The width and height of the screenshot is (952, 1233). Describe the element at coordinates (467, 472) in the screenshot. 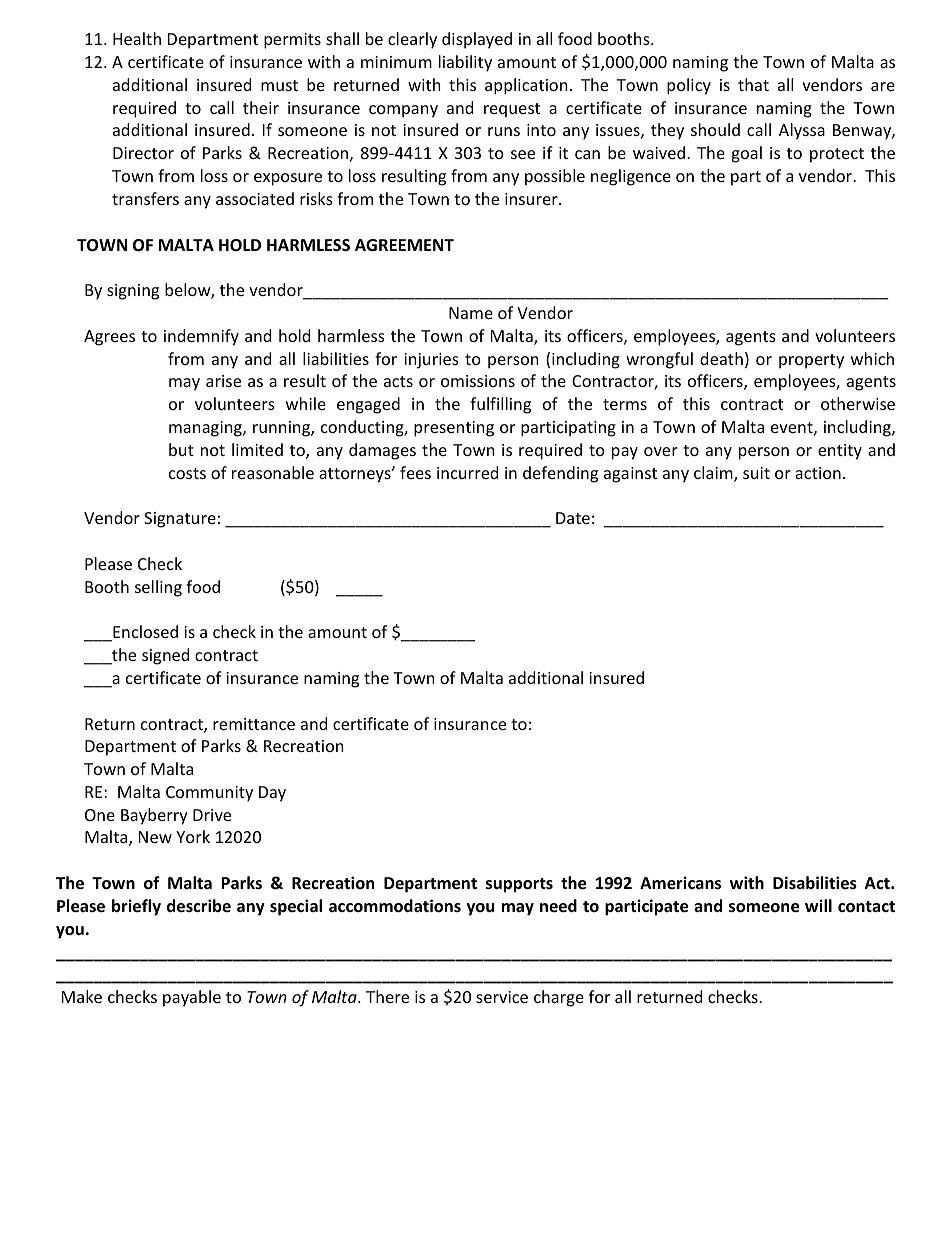

I see `incurred` at that location.
